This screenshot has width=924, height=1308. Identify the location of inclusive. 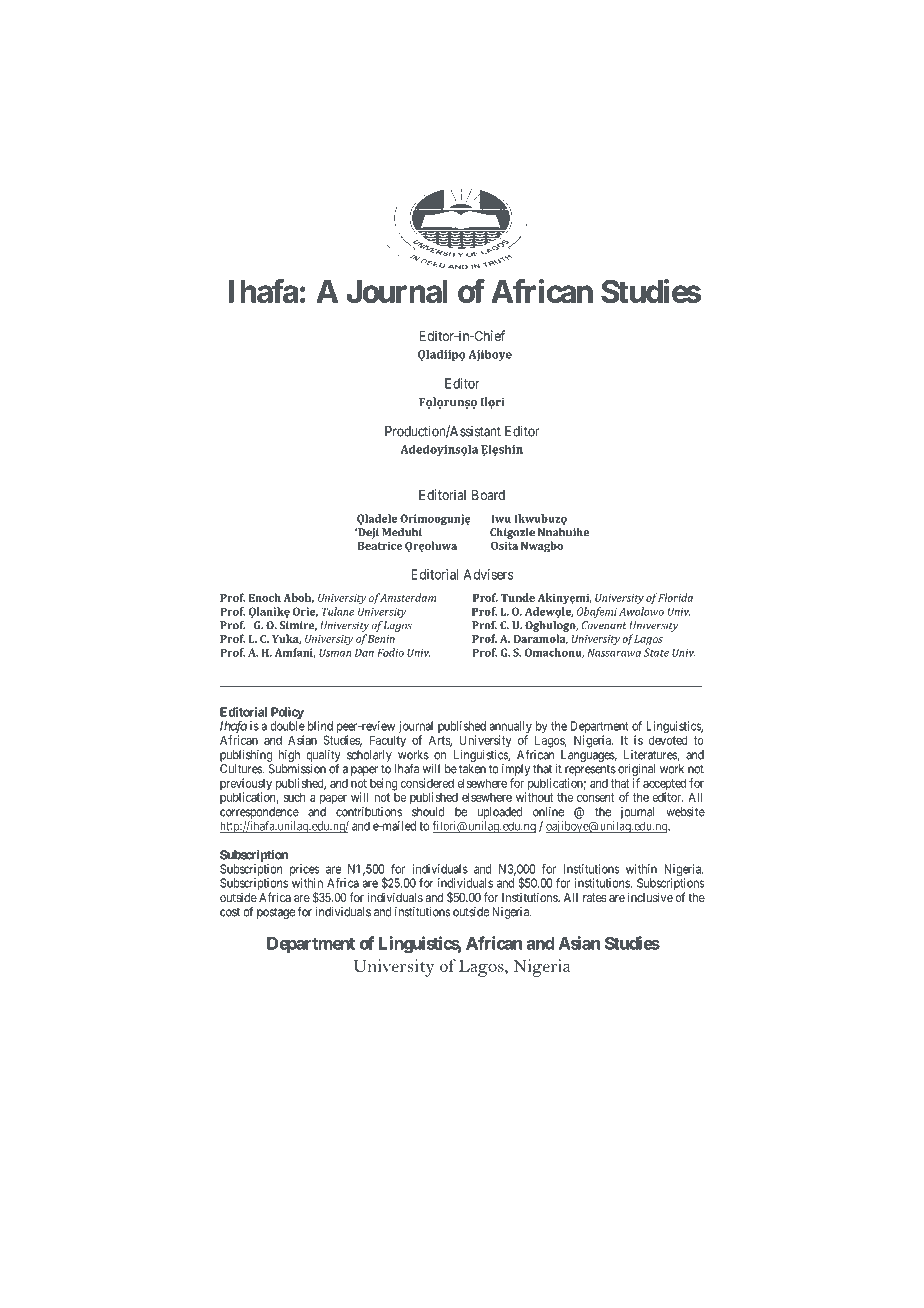
(650, 897).
